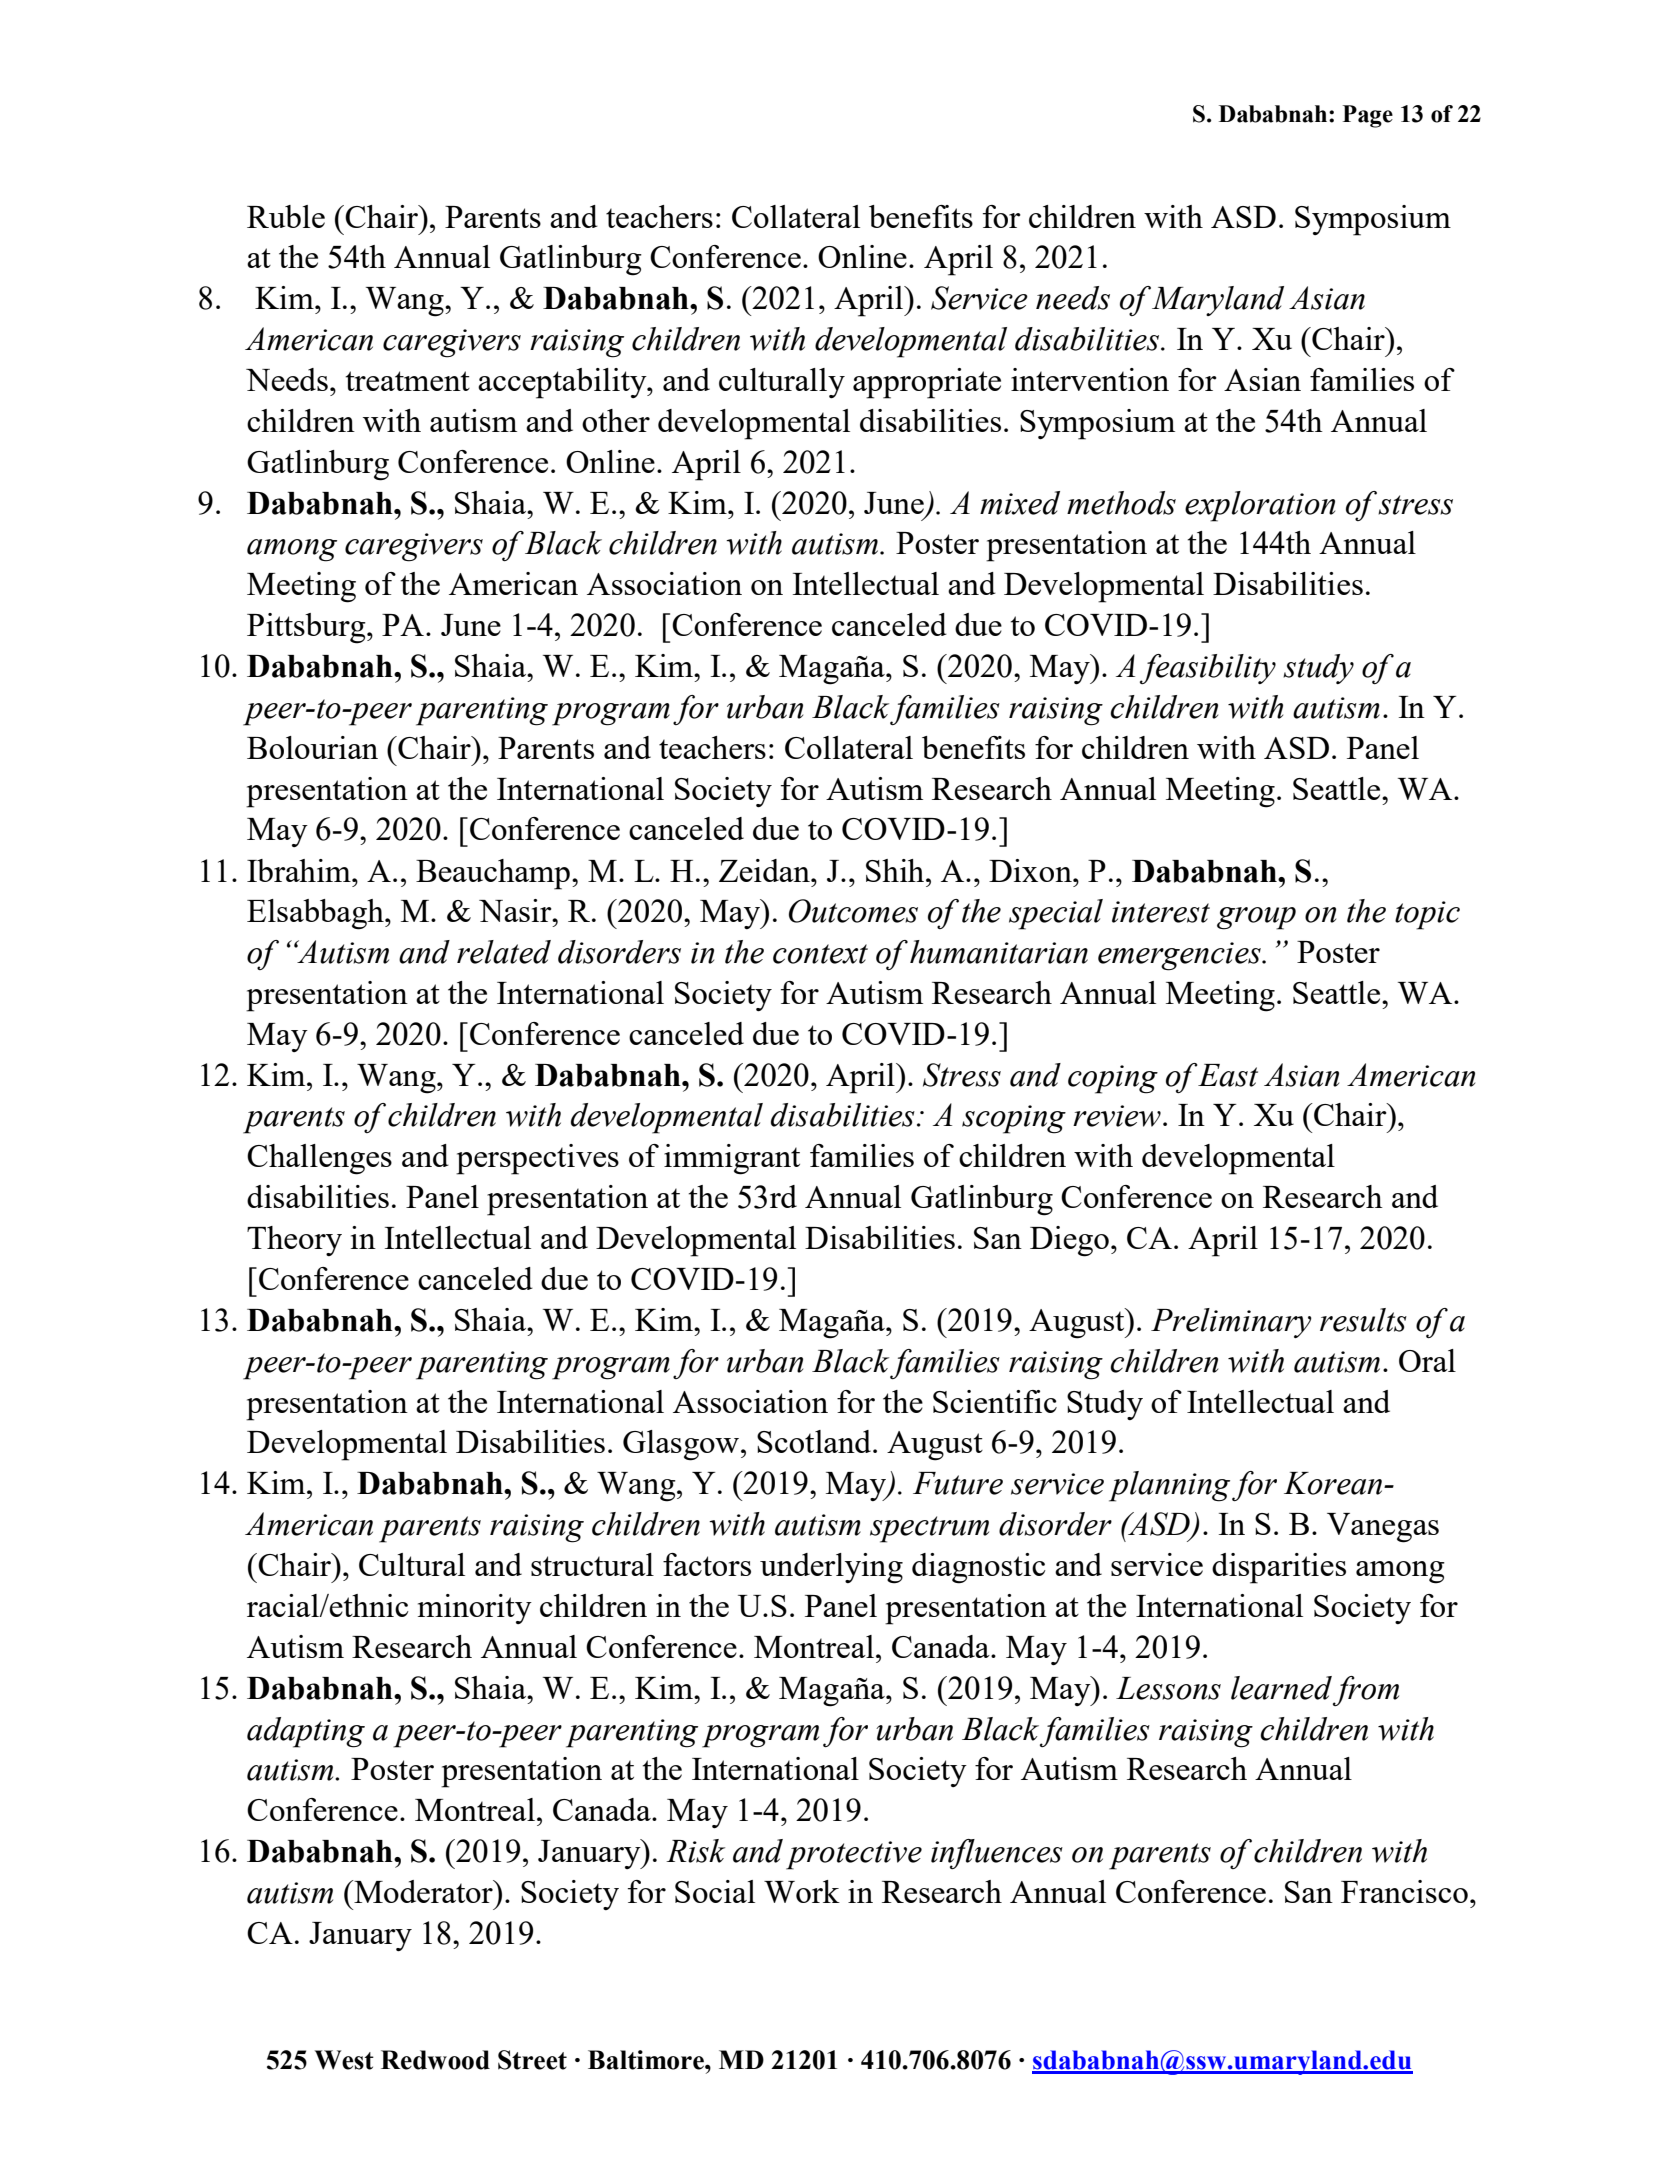  I want to click on Ruble, so click(286, 216).
